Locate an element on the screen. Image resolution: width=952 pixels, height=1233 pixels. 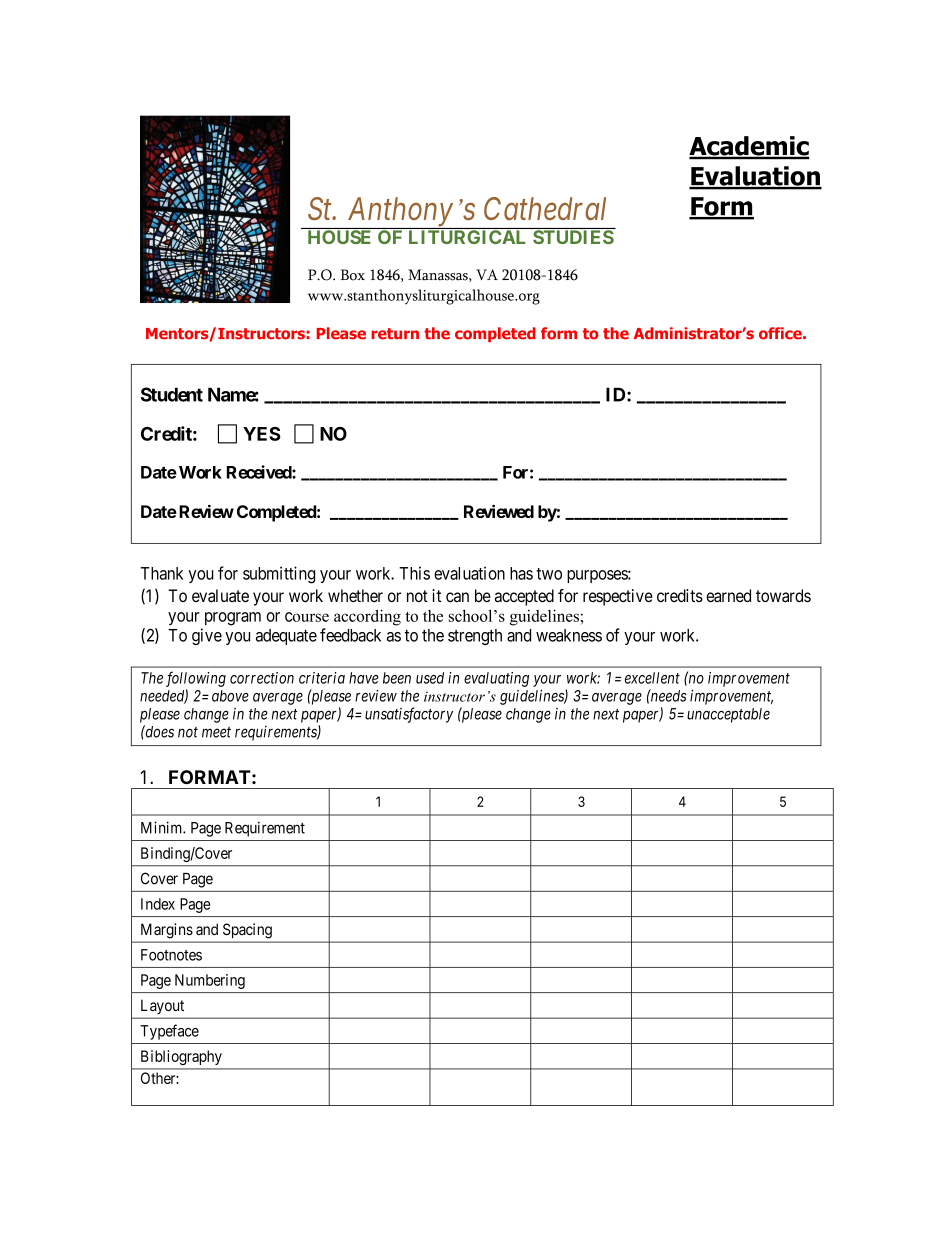
Box is located at coordinates (353, 275).
